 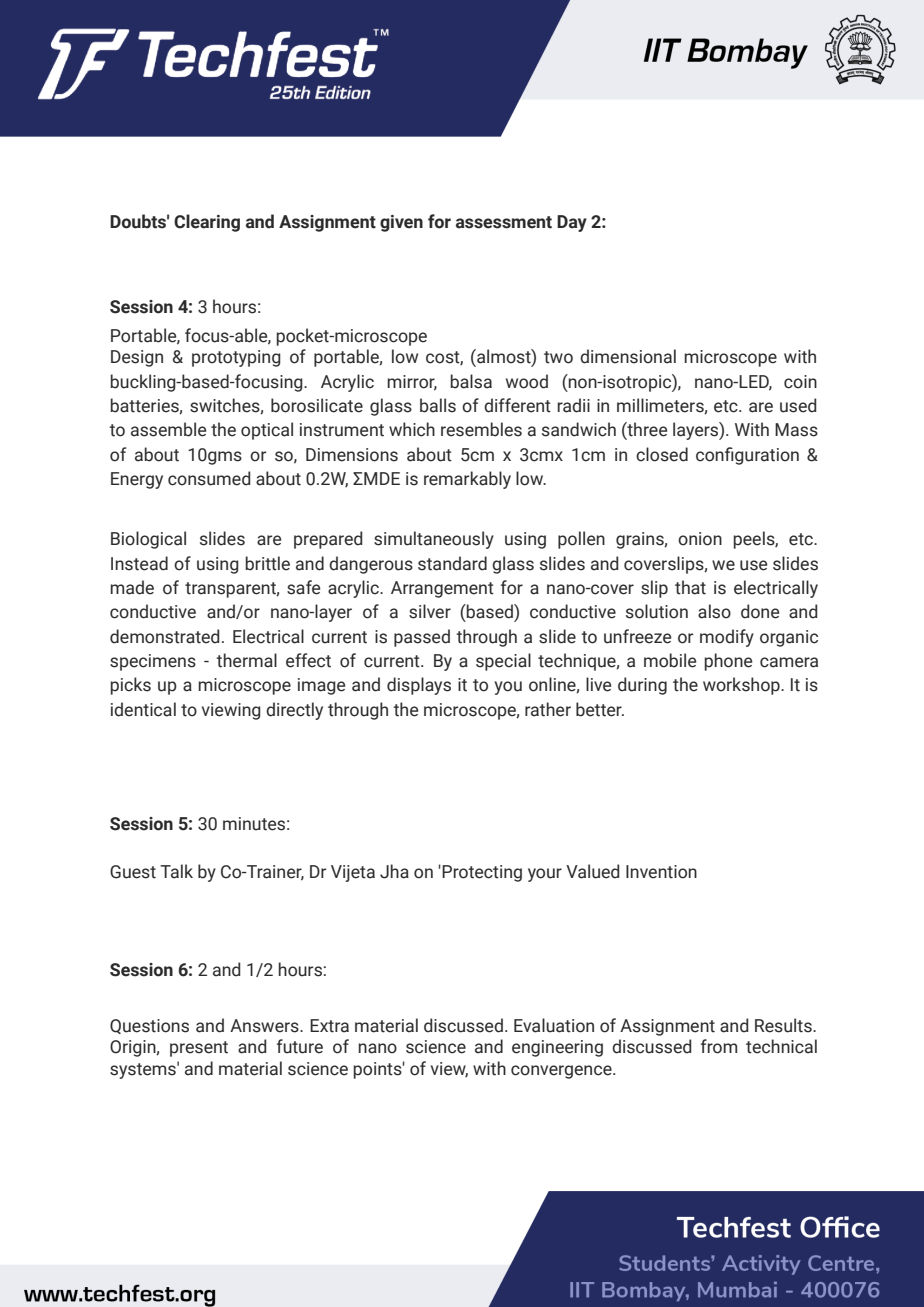 What do you see at coordinates (719, 1046) in the image?
I see `from` at bounding box center [719, 1046].
